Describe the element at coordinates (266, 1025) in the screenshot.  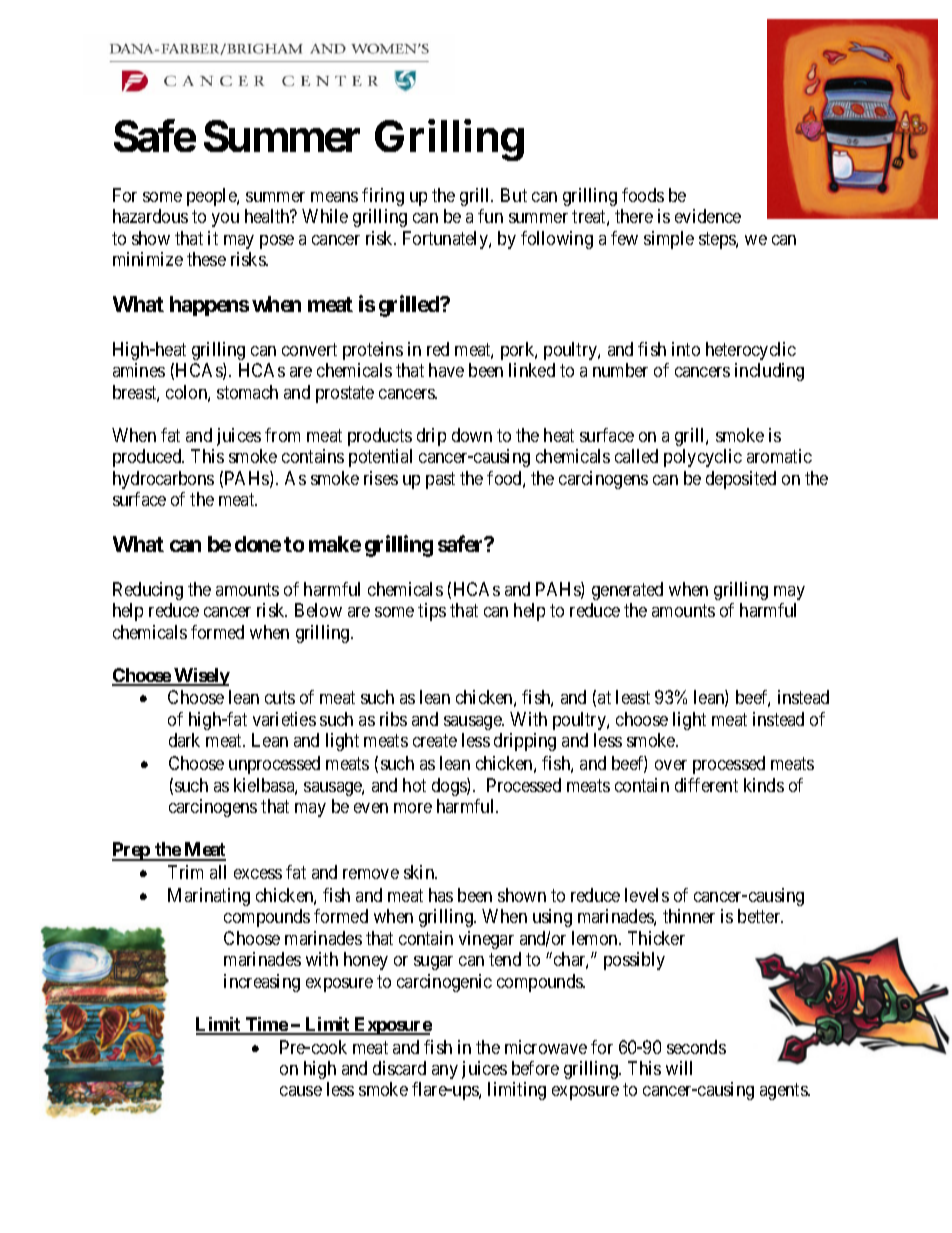
I see `Time` at that location.
